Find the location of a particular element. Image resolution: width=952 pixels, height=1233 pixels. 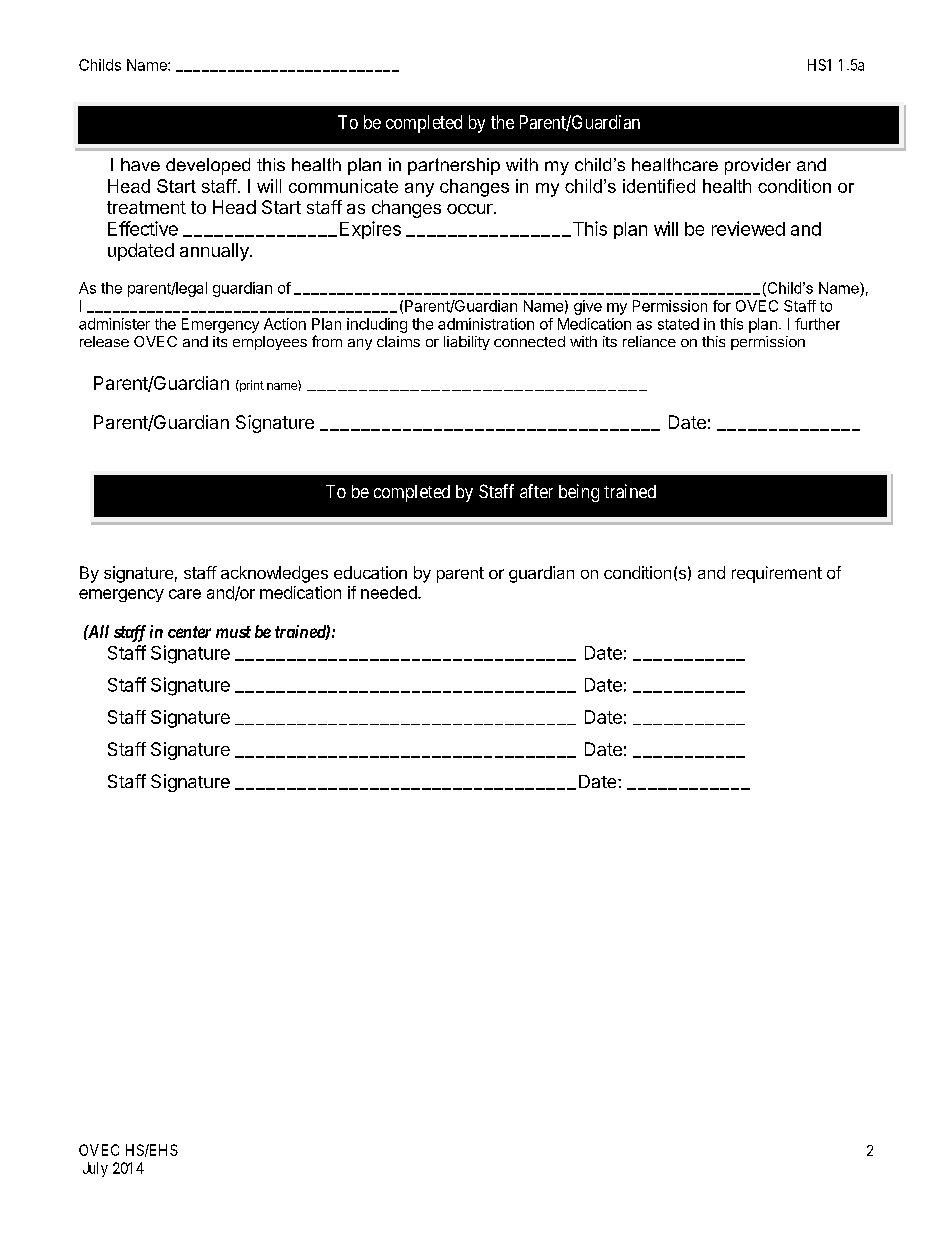

release is located at coordinates (104, 341).
